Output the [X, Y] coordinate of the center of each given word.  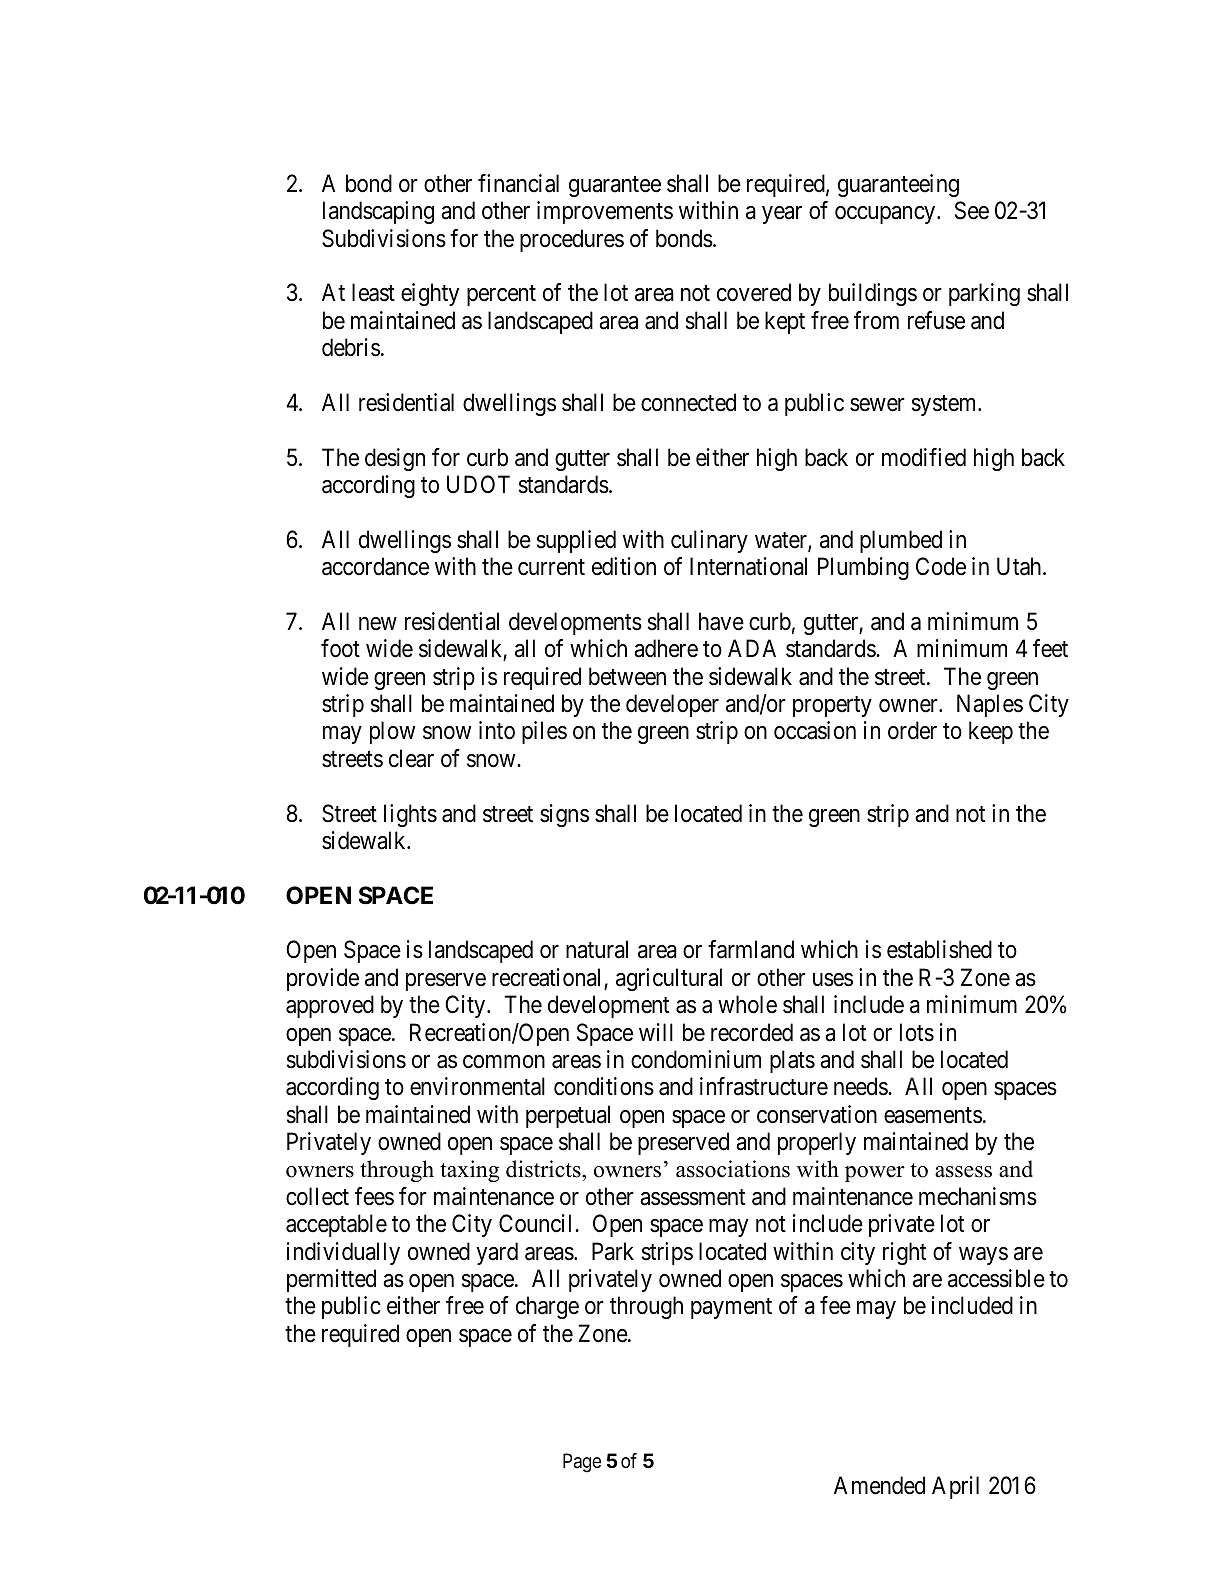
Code [941, 566]
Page [582, 1463]
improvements [605, 212]
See [972, 210]
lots [917, 1032]
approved [330, 1006]
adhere [666, 648]
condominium [696, 1059]
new [378, 624]
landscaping [378, 212]
